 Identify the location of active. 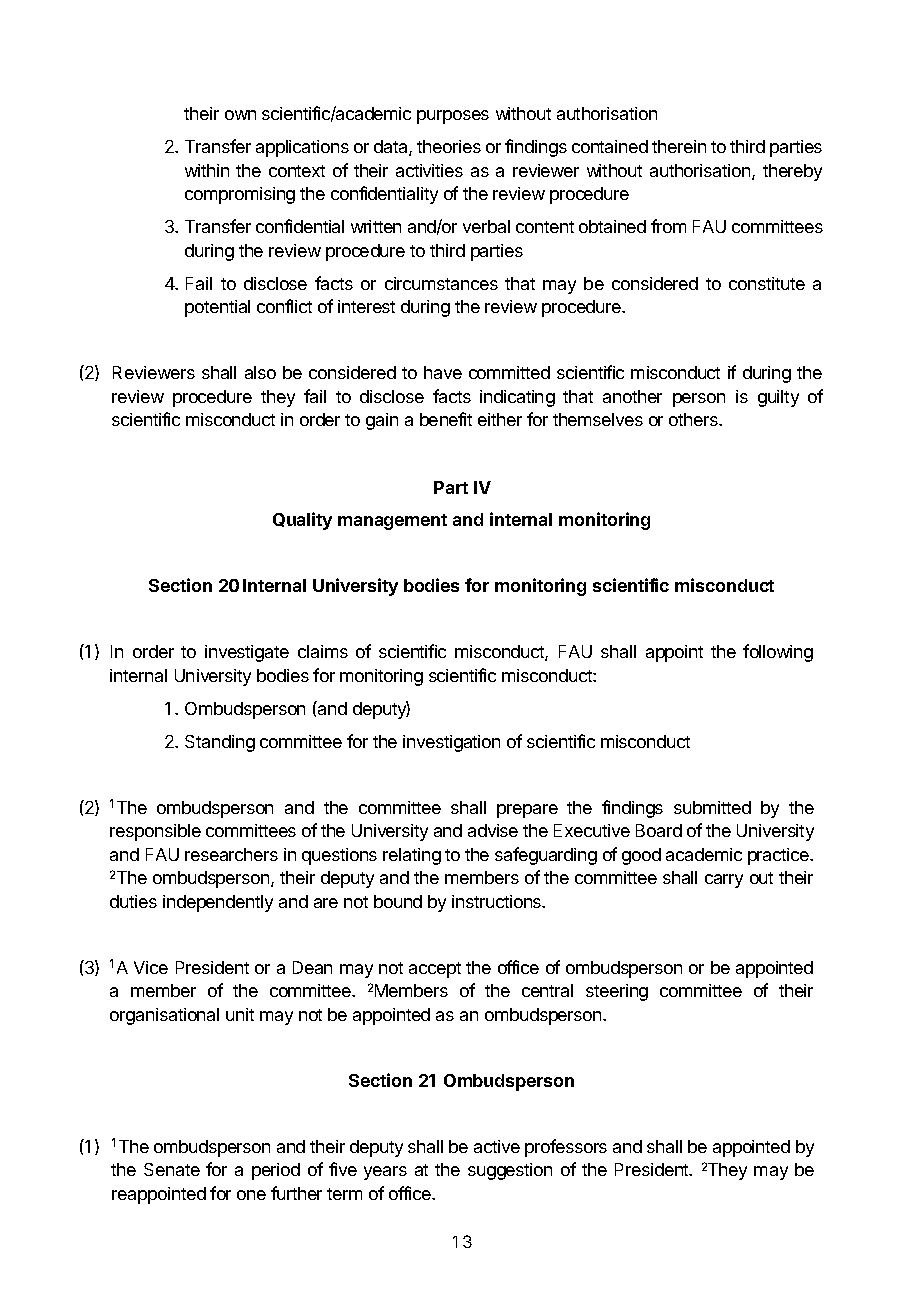
(497, 1146).
